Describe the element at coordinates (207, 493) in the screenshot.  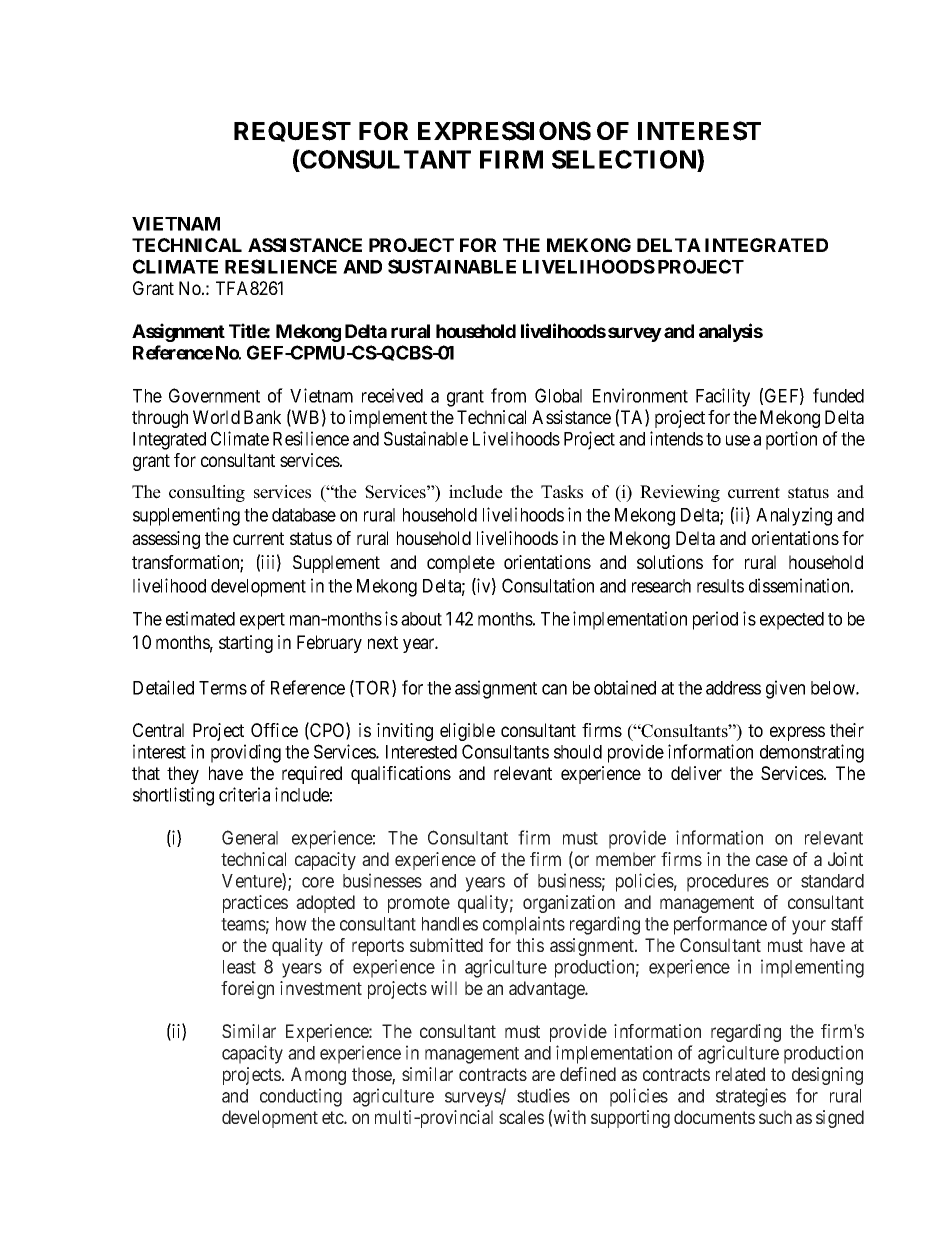
I see `consulting` at that location.
